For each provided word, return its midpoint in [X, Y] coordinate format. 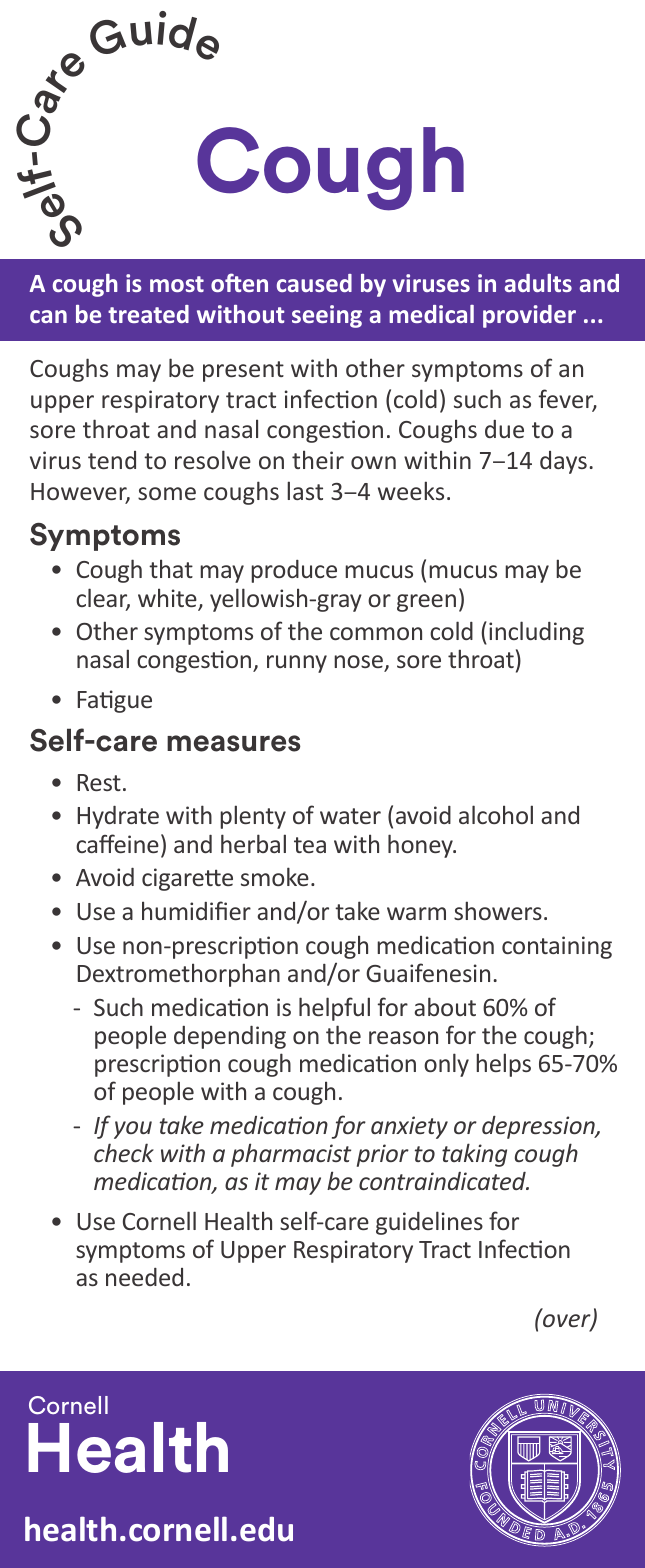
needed [144, 1277]
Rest [99, 782]
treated [148, 314]
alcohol [496, 814]
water [350, 816]
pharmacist [291, 1155]
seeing [327, 316]
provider [529, 316]
